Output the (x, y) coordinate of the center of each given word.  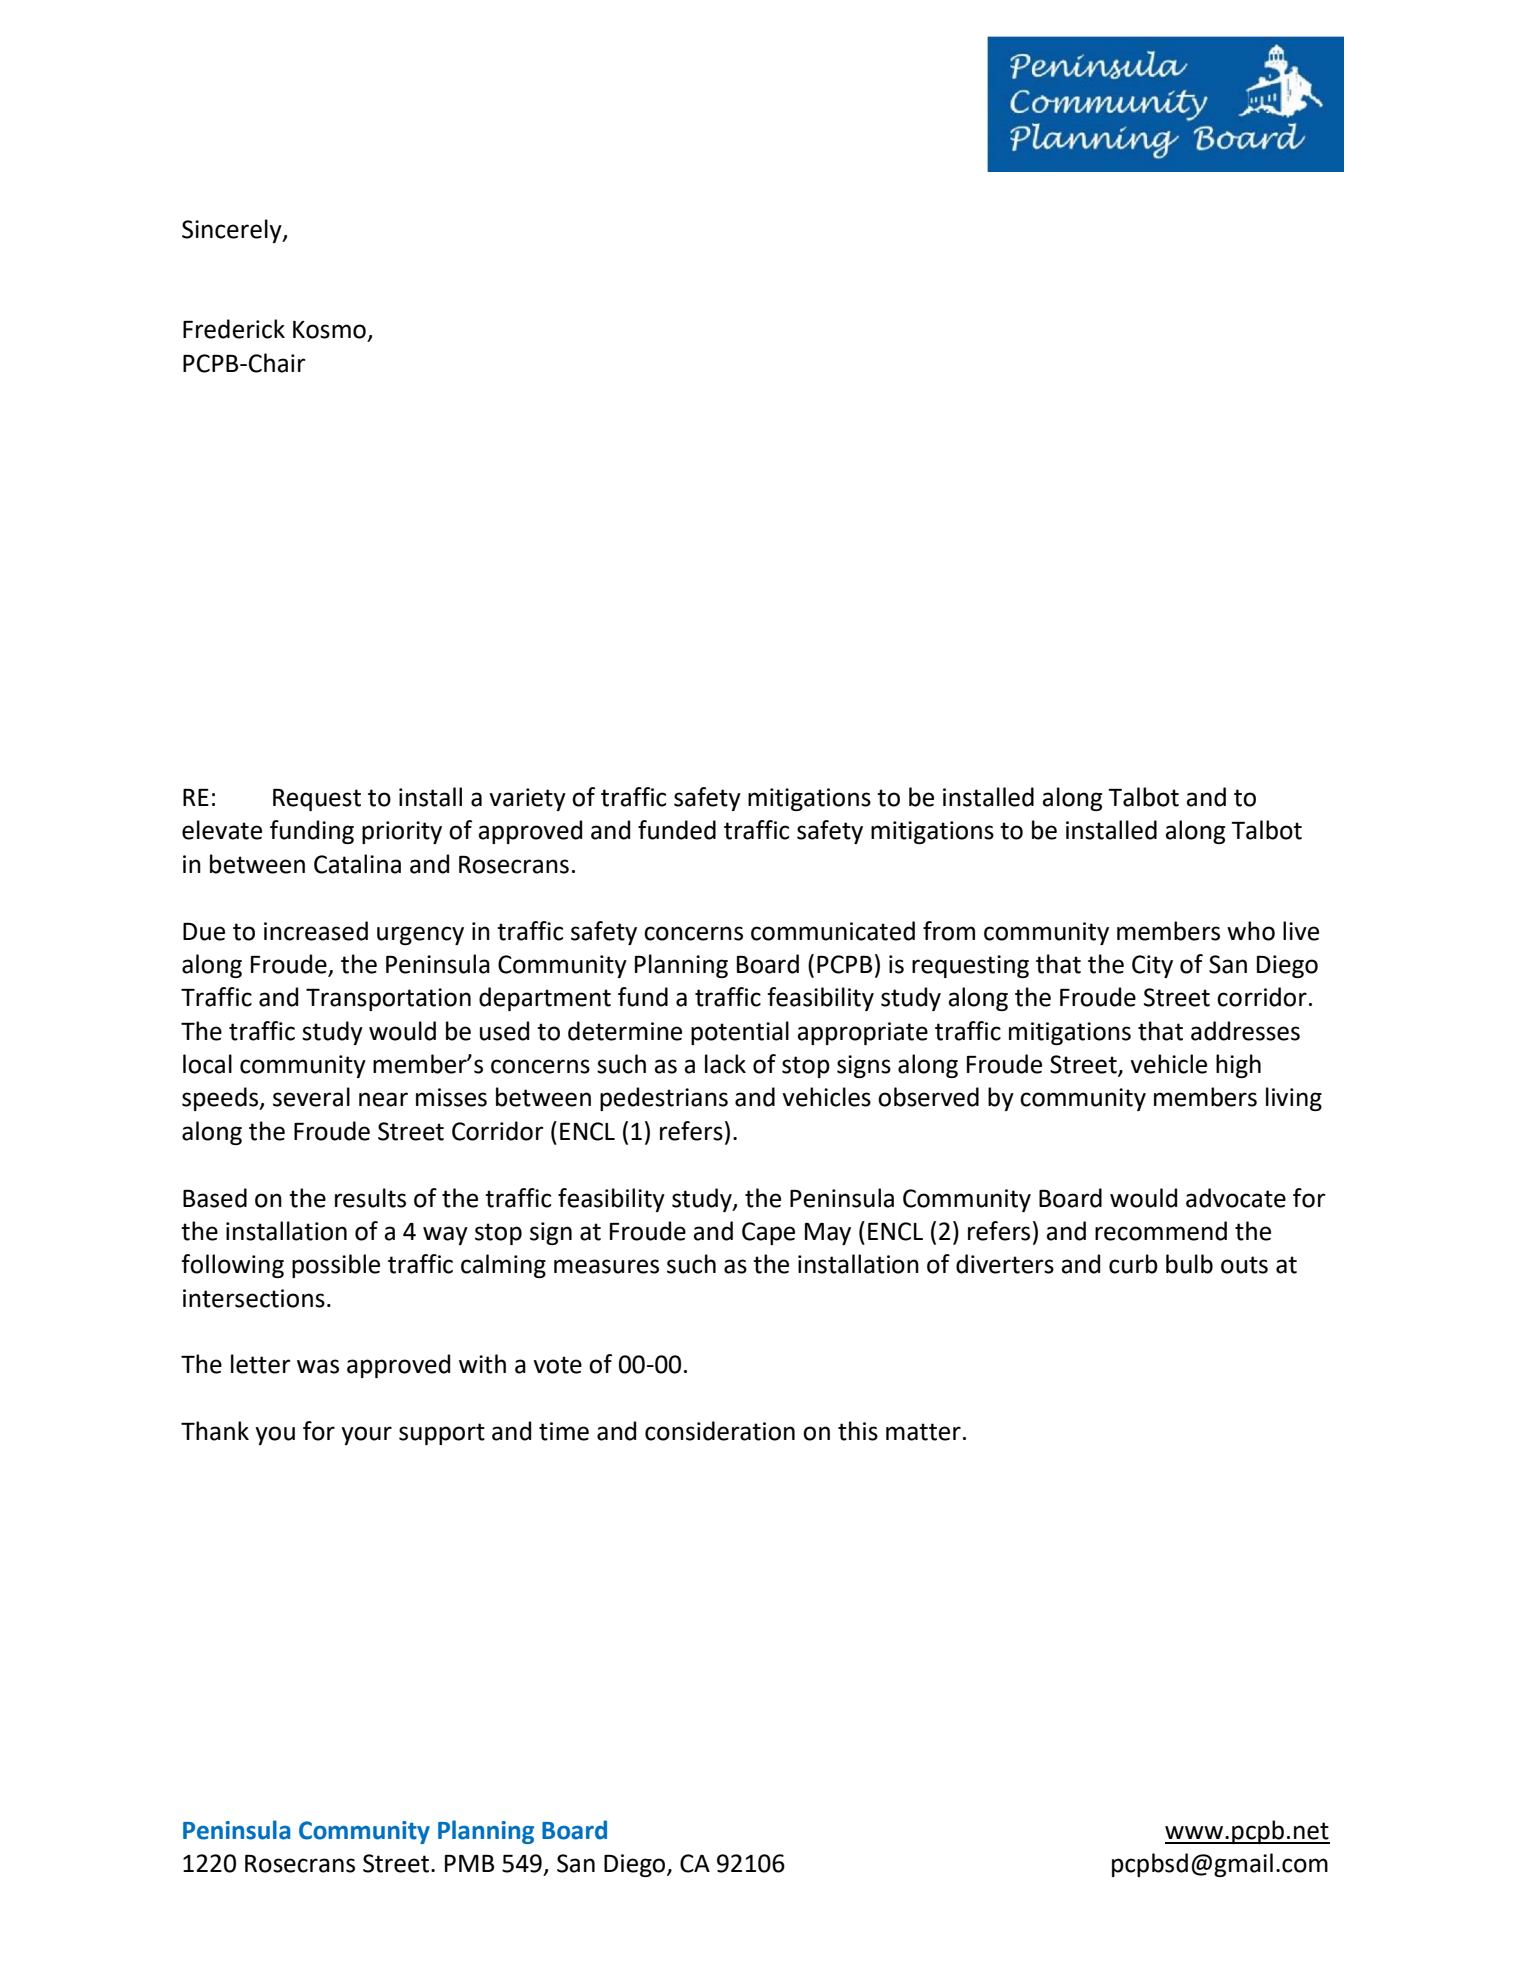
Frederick (234, 329)
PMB (469, 1863)
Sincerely (233, 231)
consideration (720, 1431)
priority (402, 832)
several (311, 1097)
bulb (1189, 1264)
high (1238, 1066)
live (1301, 931)
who (1251, 931)
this (858, 1431)
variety (527, 799)
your (366, 1435)
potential (740, 1033)
